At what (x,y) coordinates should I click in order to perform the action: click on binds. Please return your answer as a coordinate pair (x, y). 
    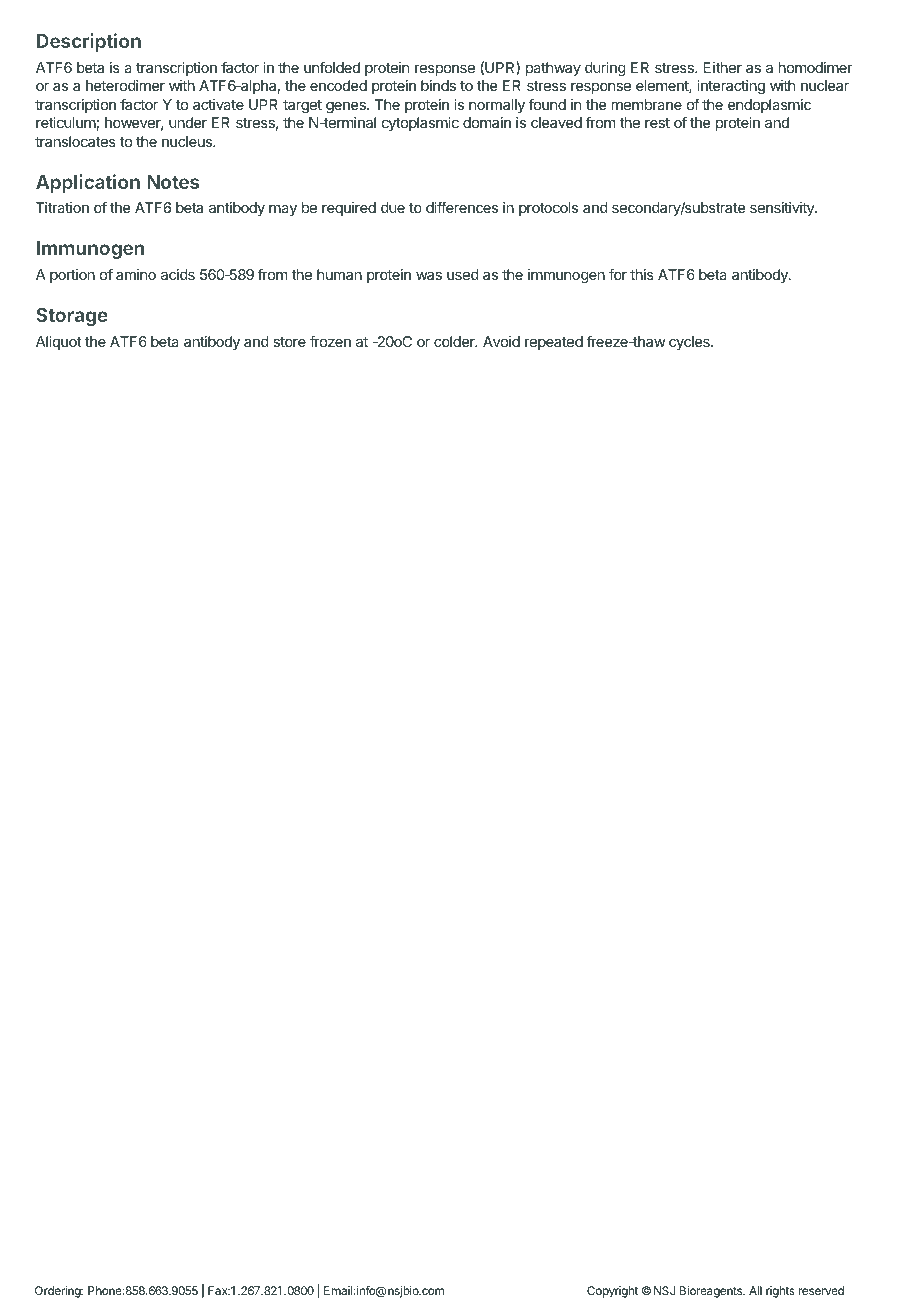
    Looking at the image, I should click on (438, 85).
